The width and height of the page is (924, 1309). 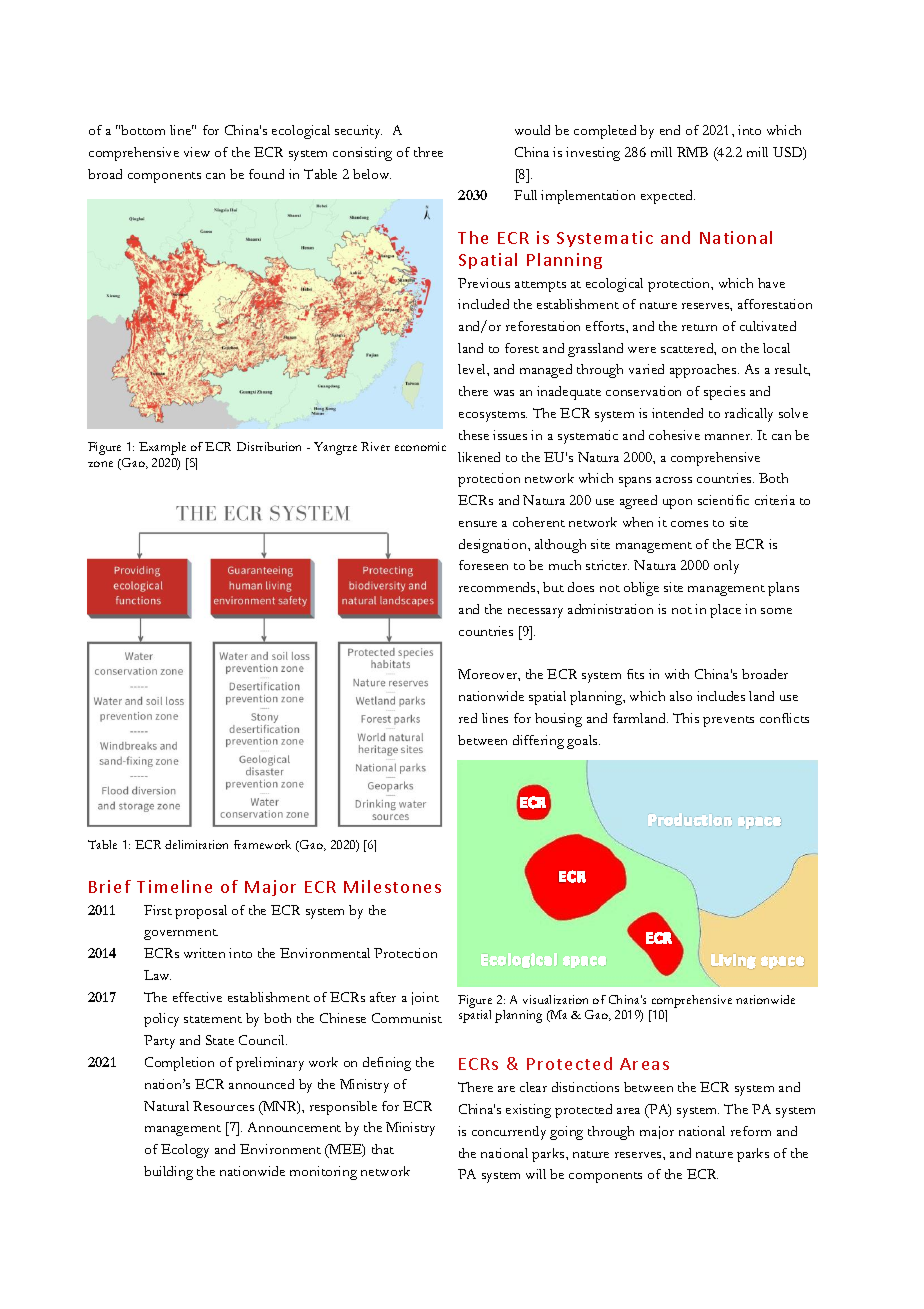 What do you see at coordinates (677, 674) in the page?
I see `with` at bounding box center [677, 674].
